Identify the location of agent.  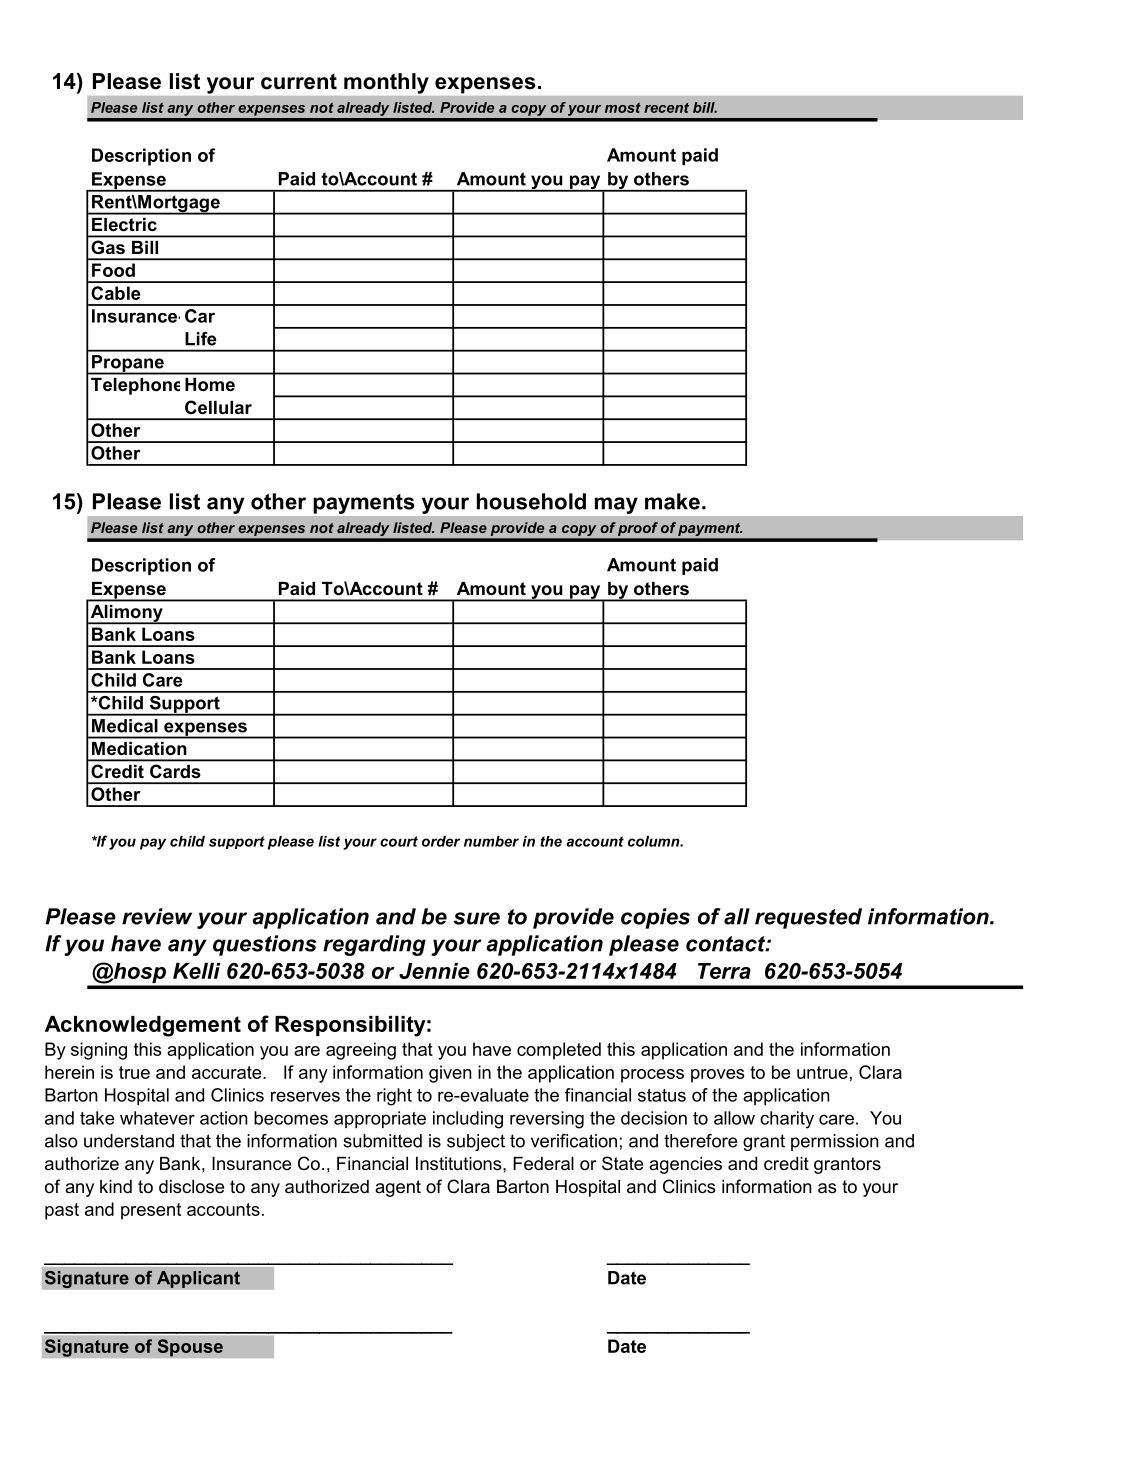
(398, 1188).
